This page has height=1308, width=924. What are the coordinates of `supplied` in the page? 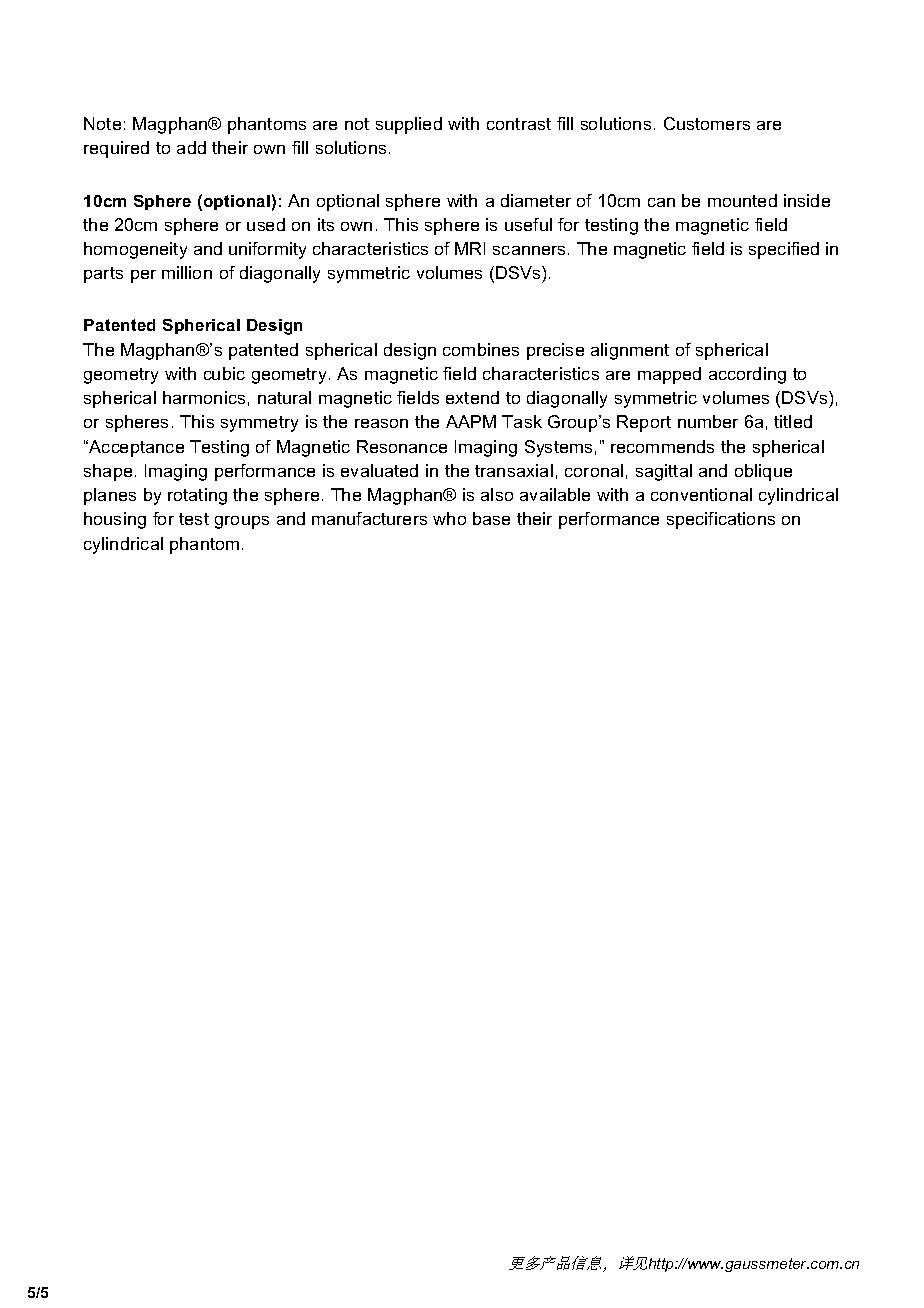 It's located at (409, 125).
